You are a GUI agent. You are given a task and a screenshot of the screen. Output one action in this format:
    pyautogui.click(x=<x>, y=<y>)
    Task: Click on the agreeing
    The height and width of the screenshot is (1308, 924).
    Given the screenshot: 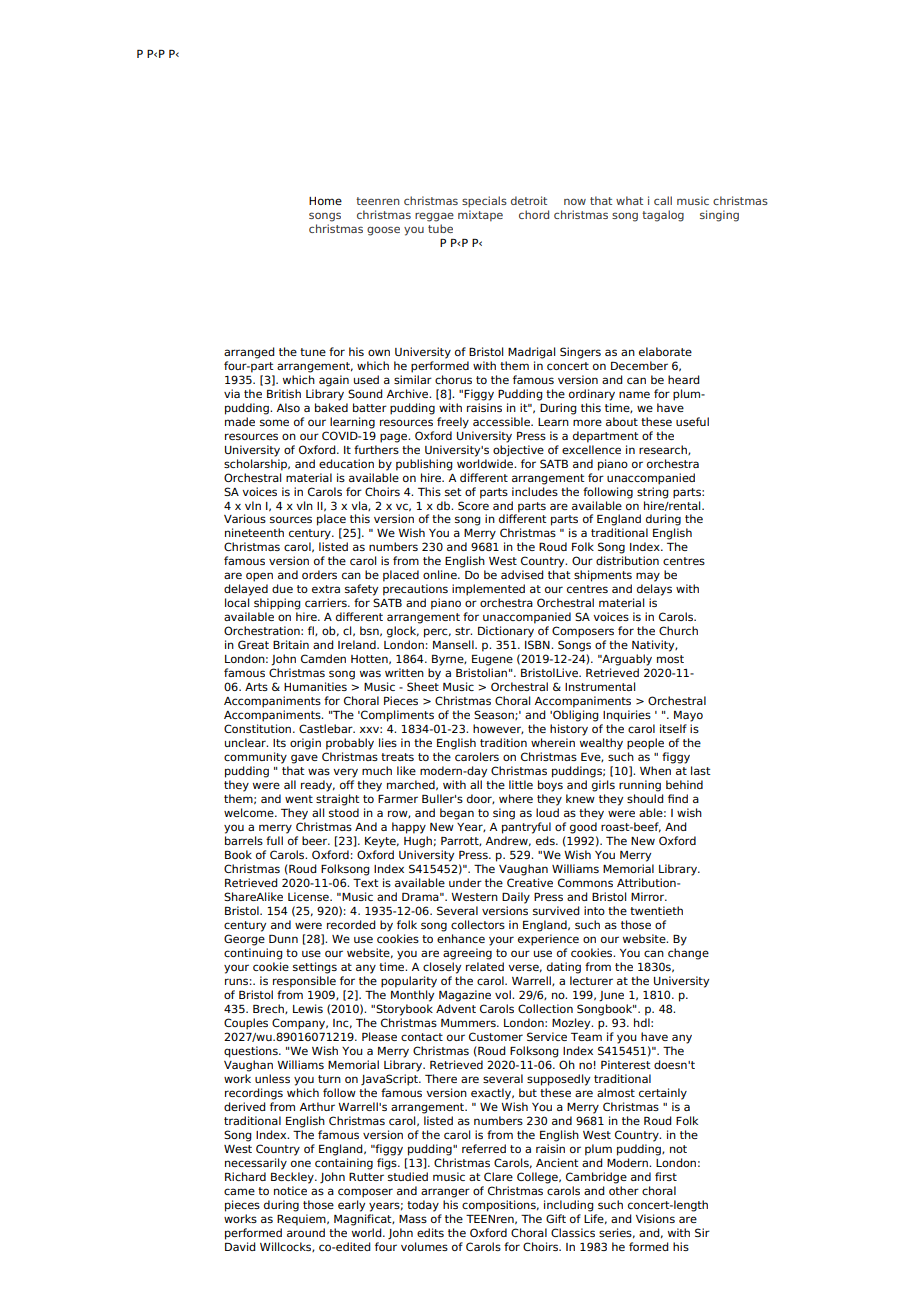 What is the action you would take?
    pyautogui.click(x=467, y=954)
